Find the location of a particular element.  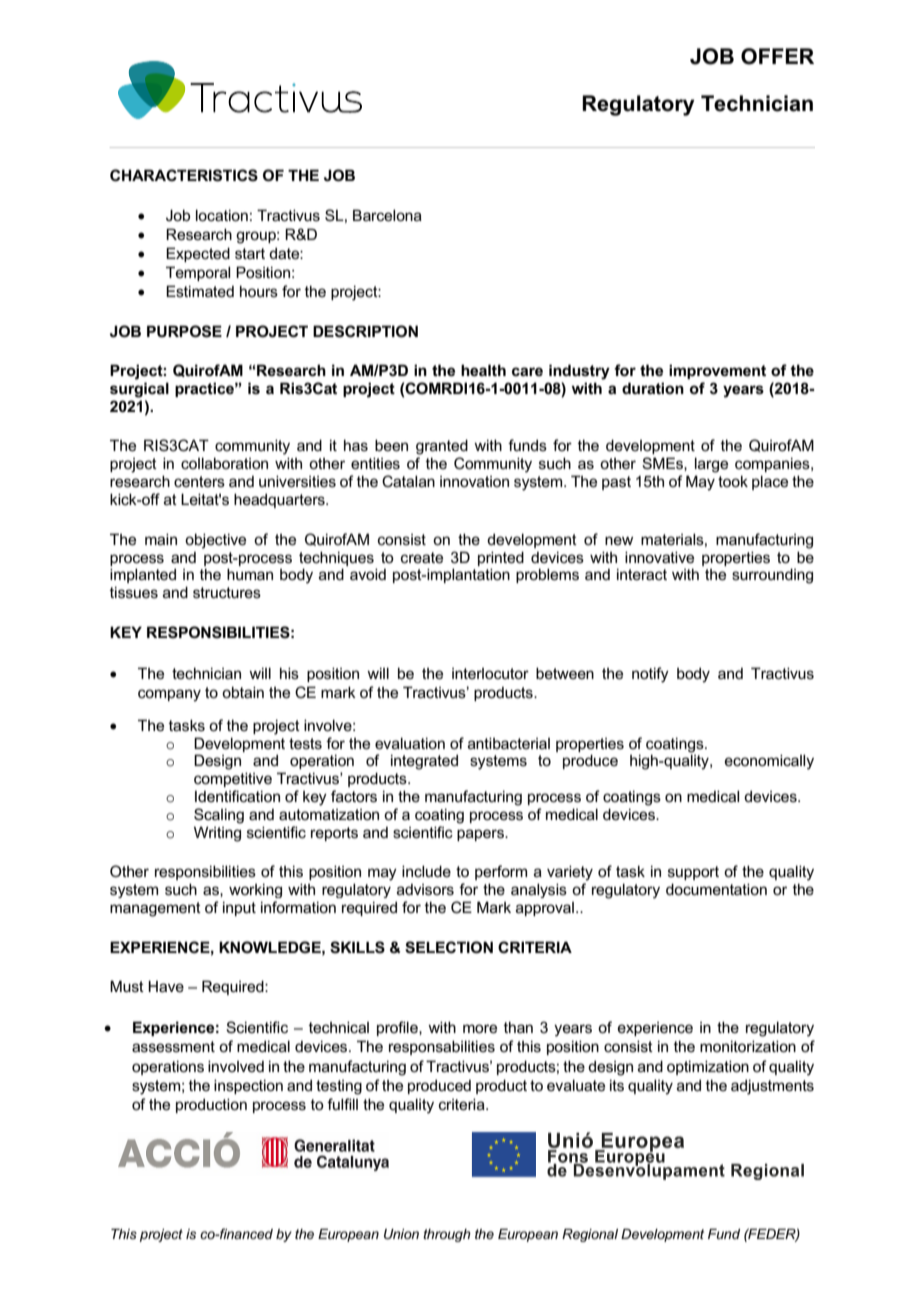

CHARACTERISTICS is located at coordinates (184, 175).
